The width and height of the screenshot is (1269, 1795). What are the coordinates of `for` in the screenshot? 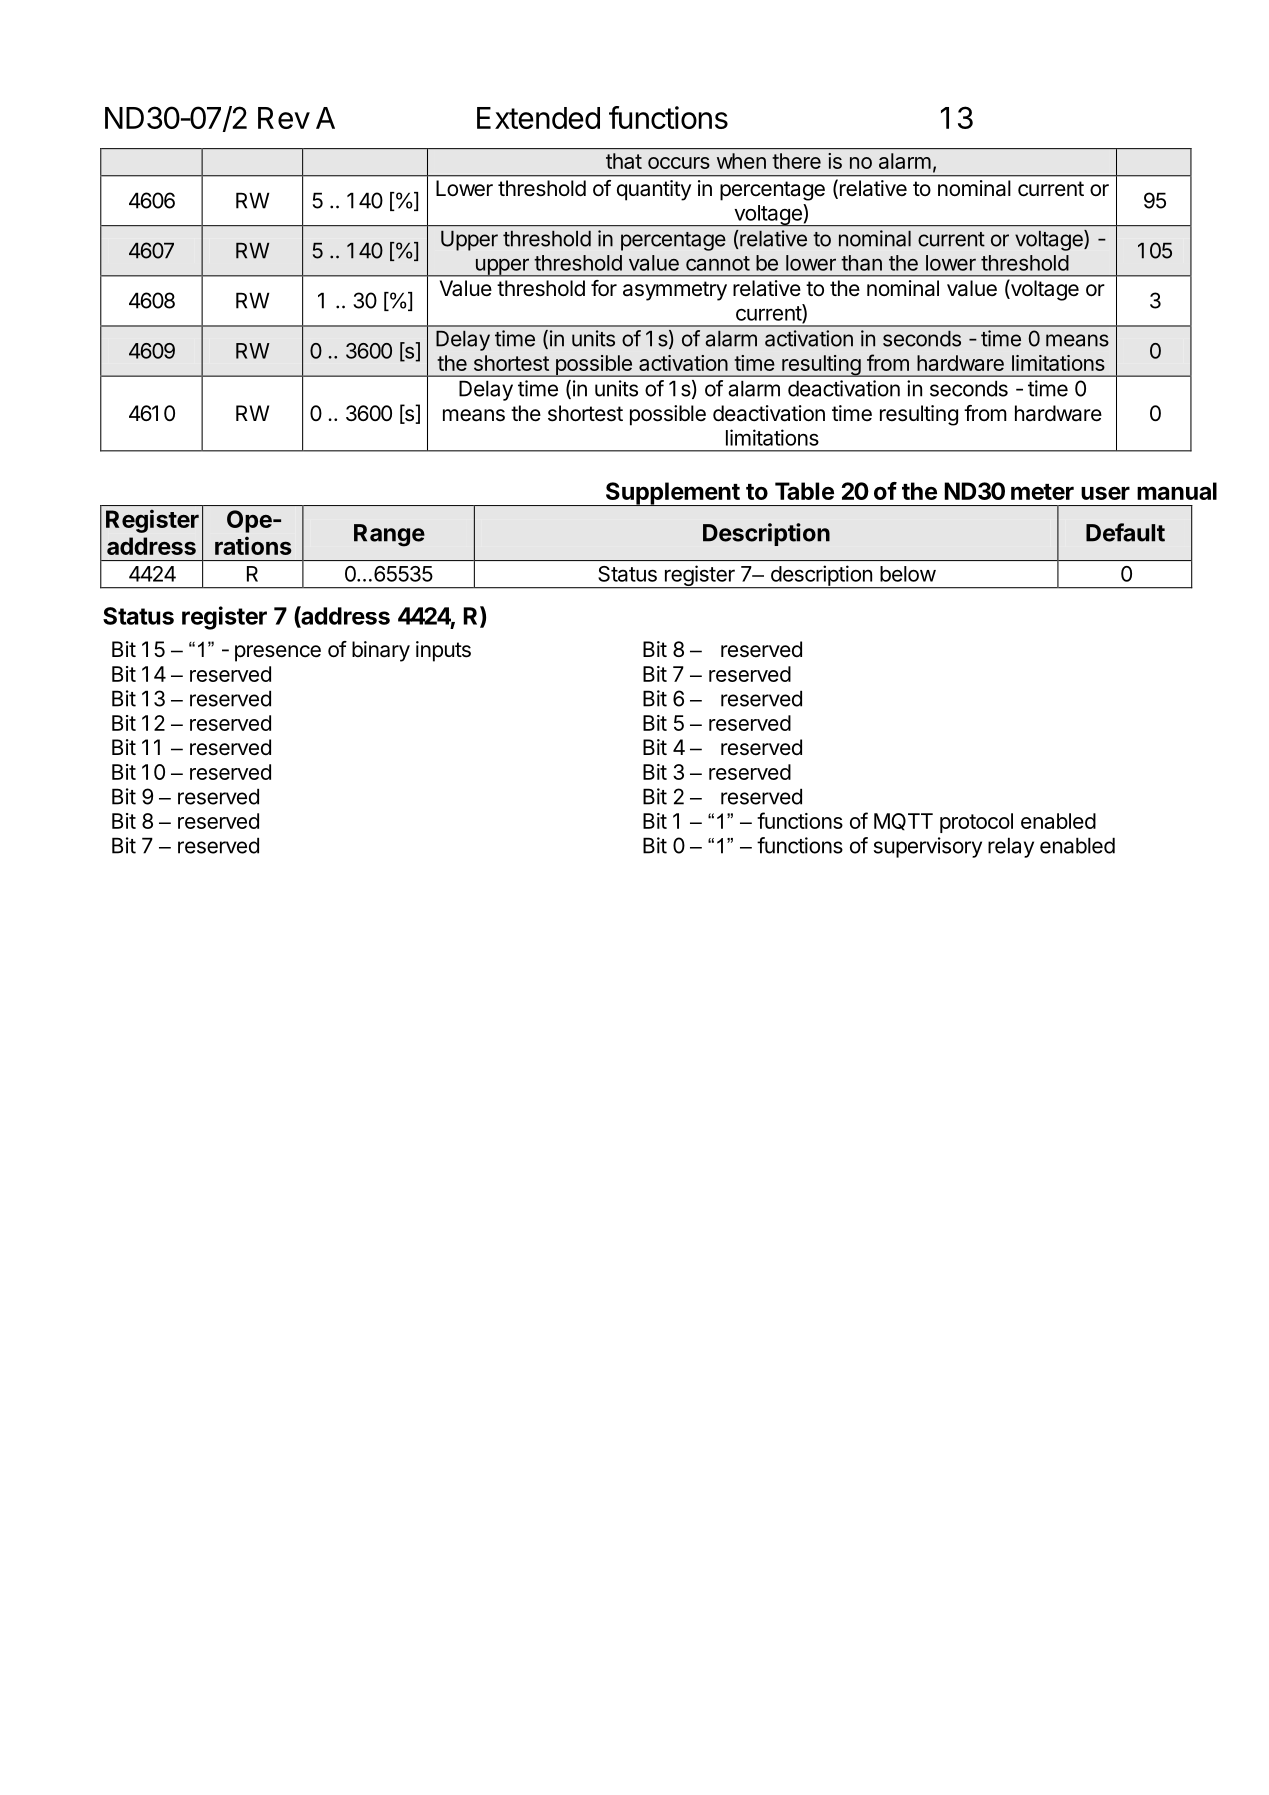 It's located at (604, 288).
